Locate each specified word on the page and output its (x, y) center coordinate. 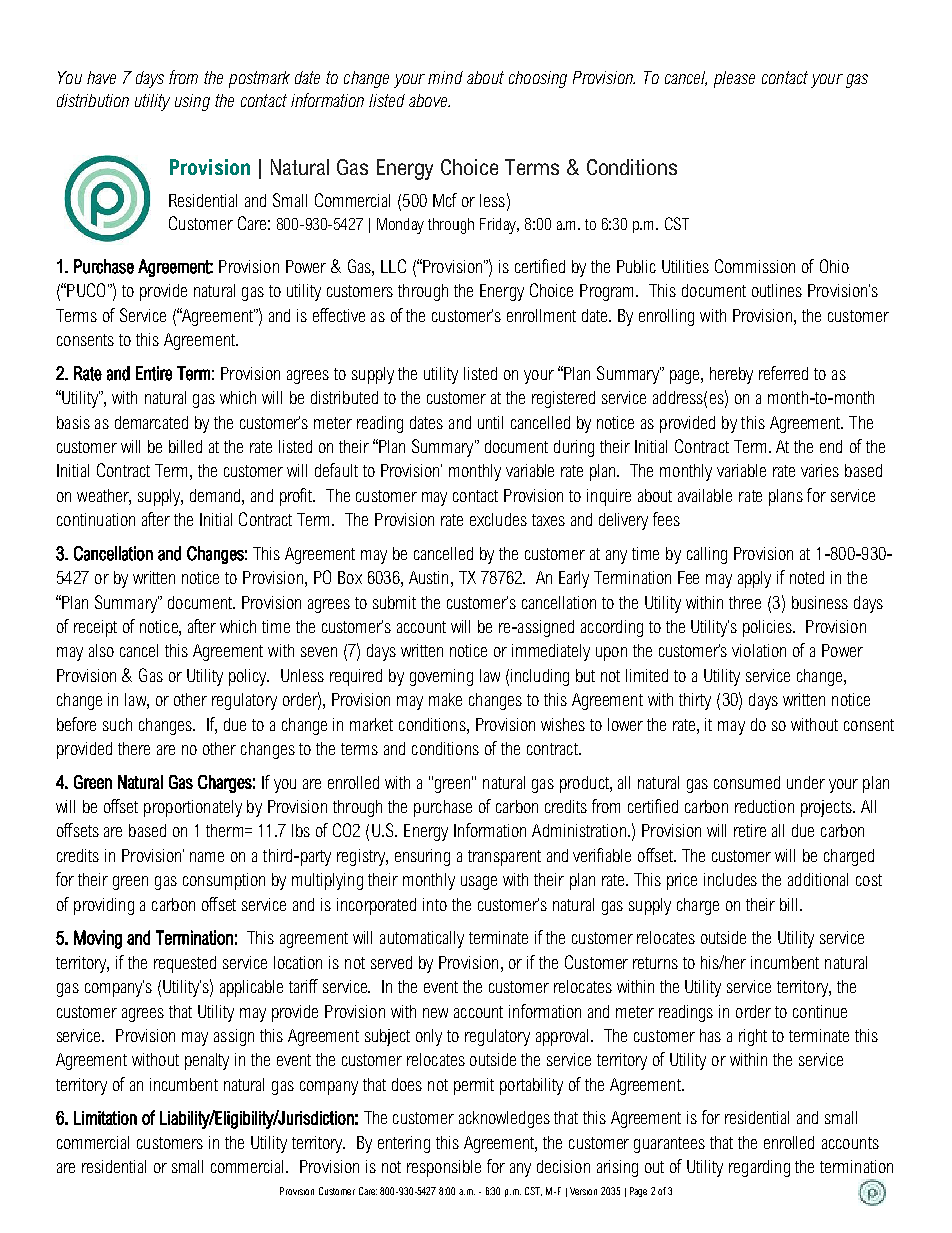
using (192, 102)
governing (441, 677)
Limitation (105, 1118)
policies (768, 628)
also (101, 650)
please (734, 79)
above (429, 100)
